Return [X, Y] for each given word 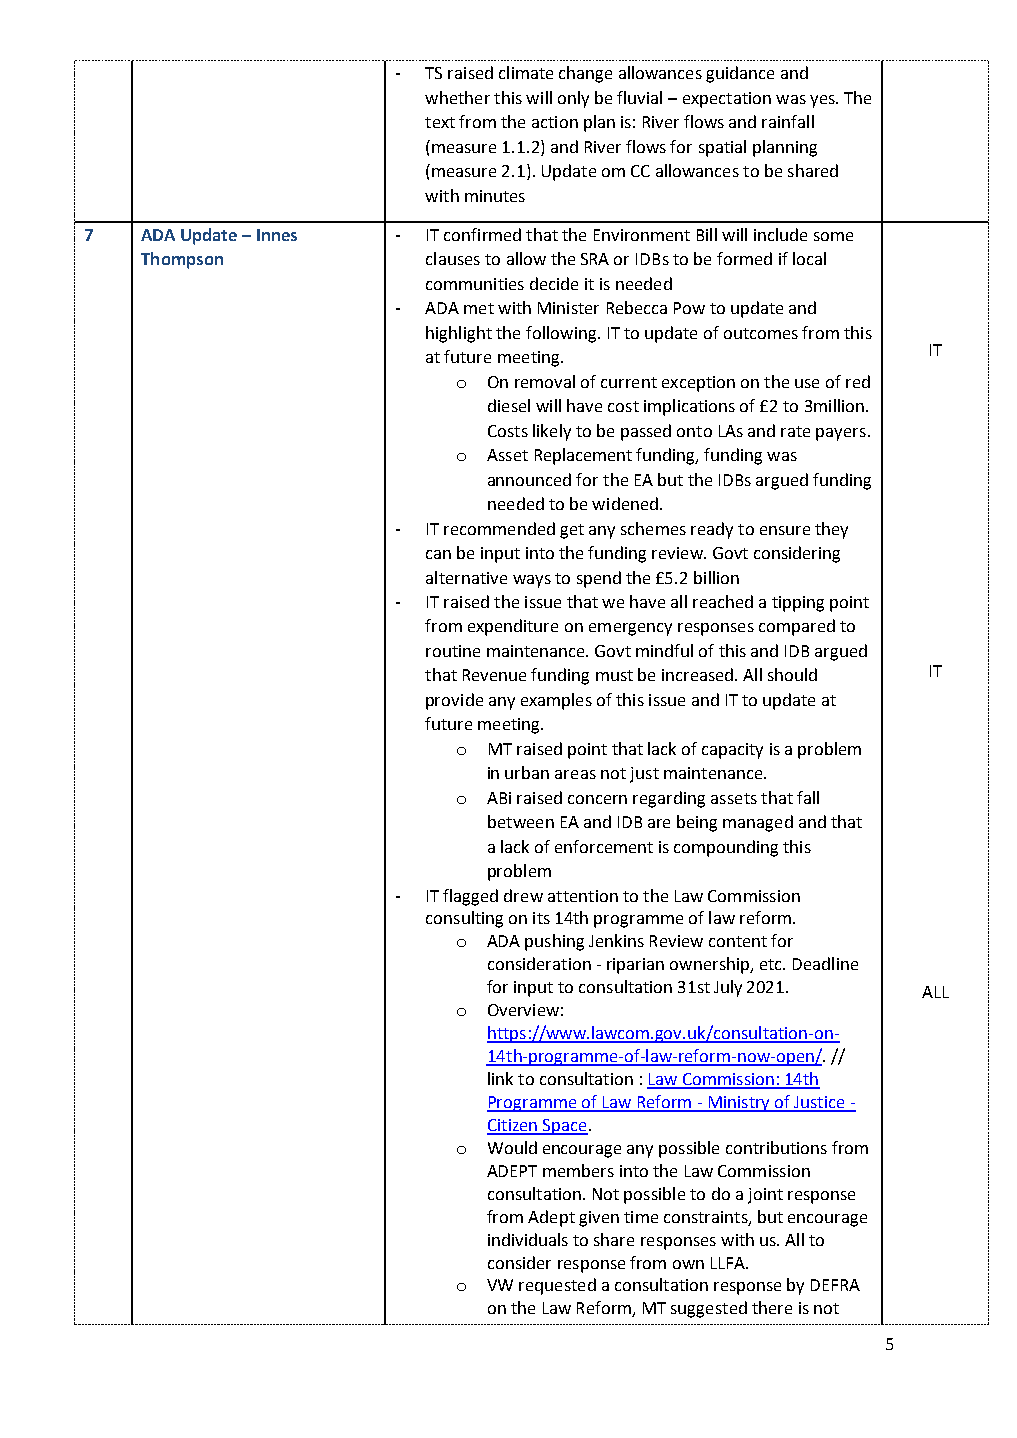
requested [557, 1286]
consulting [464, 919]
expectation [727, 100]
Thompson [182, 260]
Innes [277, 235]
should [792, 674]
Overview [523, 1010]
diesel [509, 405]
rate [795, 431]
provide [454, 701]
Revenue [494, 675]
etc [772, 964]
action [555, 122]
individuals [528, 1239]
